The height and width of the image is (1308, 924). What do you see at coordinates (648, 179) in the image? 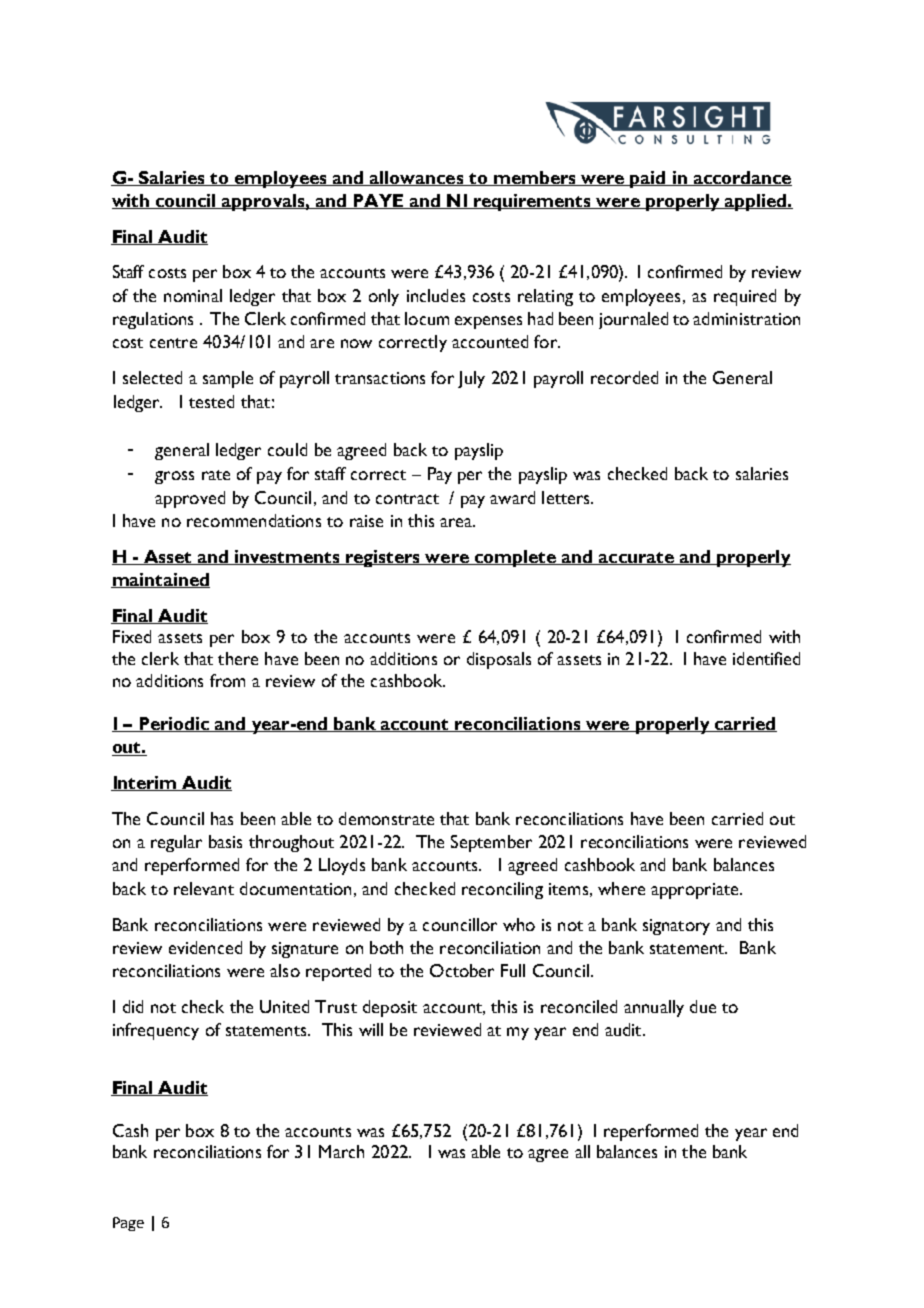
I see `paid` at bounding box center [648, 179].
